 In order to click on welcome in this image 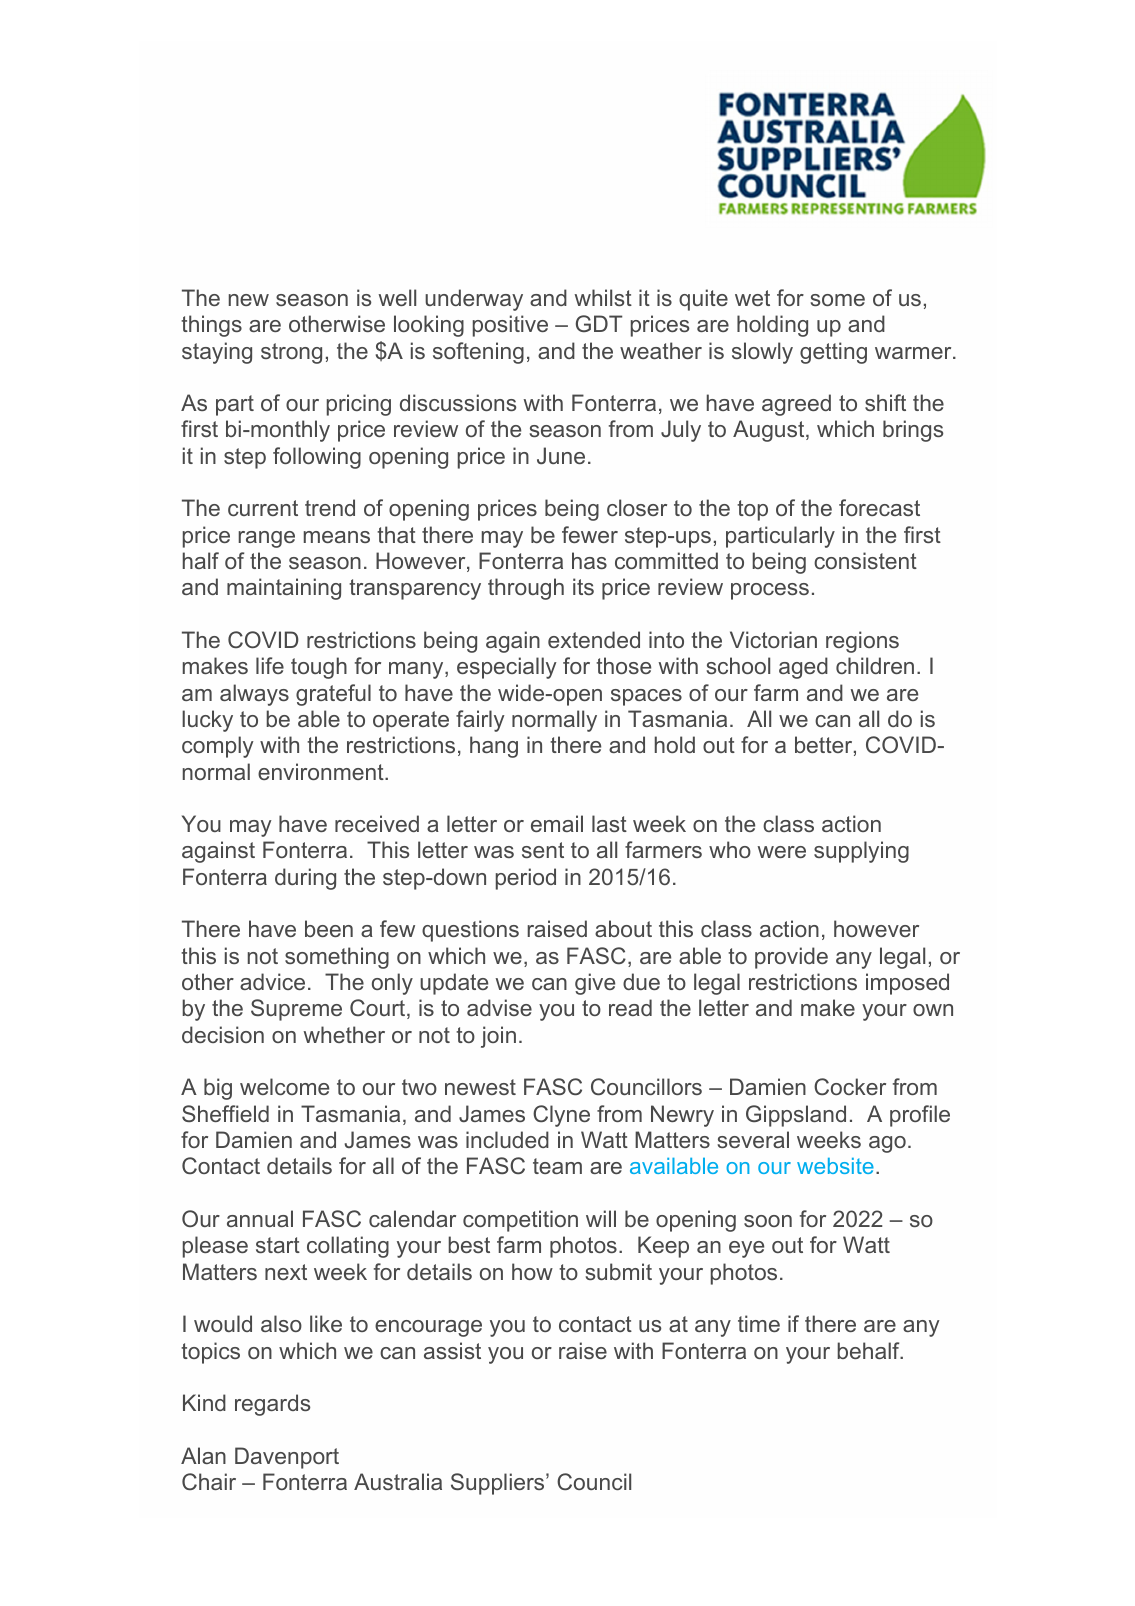, I will do `click(284, 1086)`.
